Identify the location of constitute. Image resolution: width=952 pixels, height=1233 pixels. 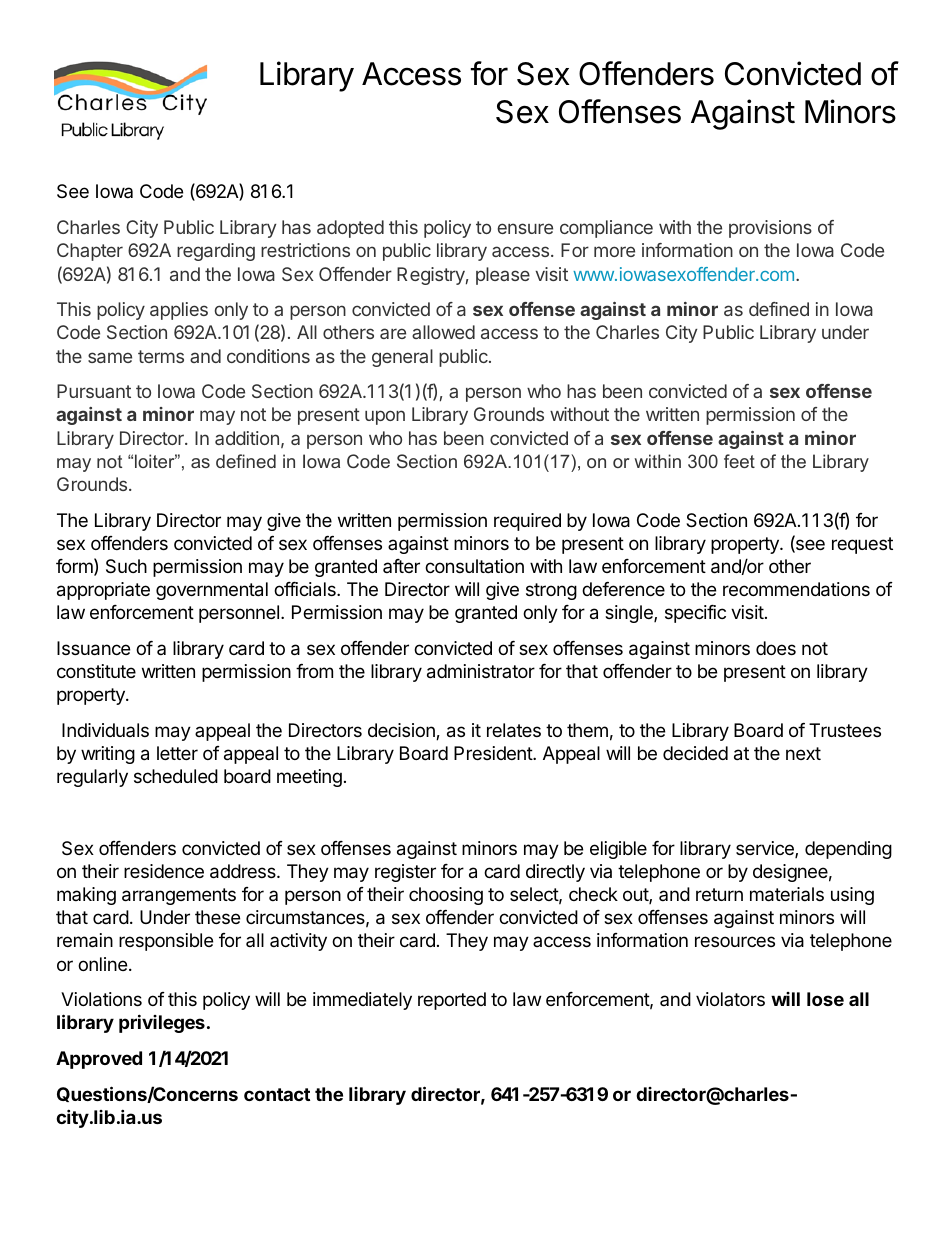
(96, 671).
